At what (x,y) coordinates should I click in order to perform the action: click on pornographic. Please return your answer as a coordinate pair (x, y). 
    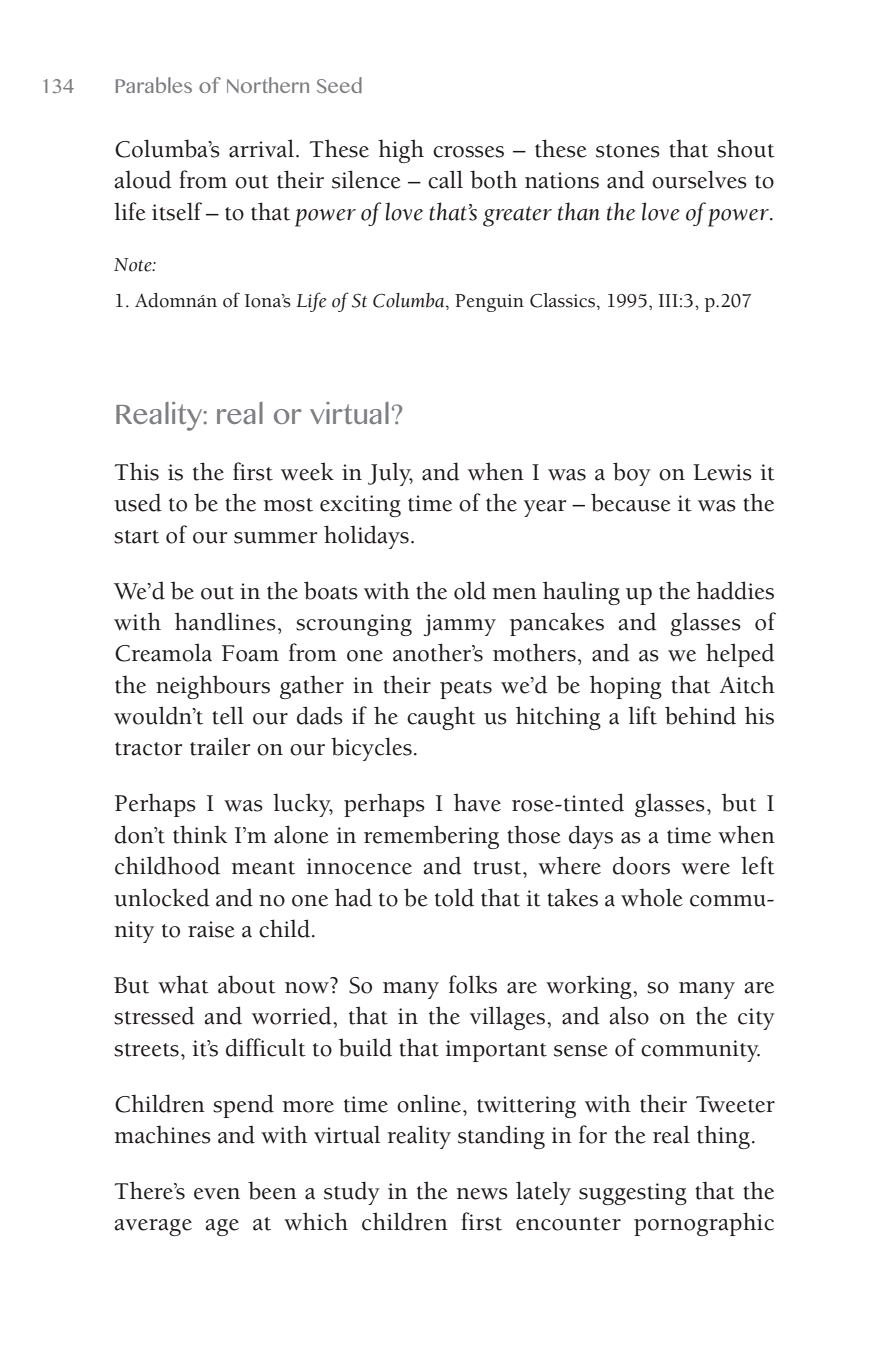
    Looking at the image, I should click on (704, 1224).
